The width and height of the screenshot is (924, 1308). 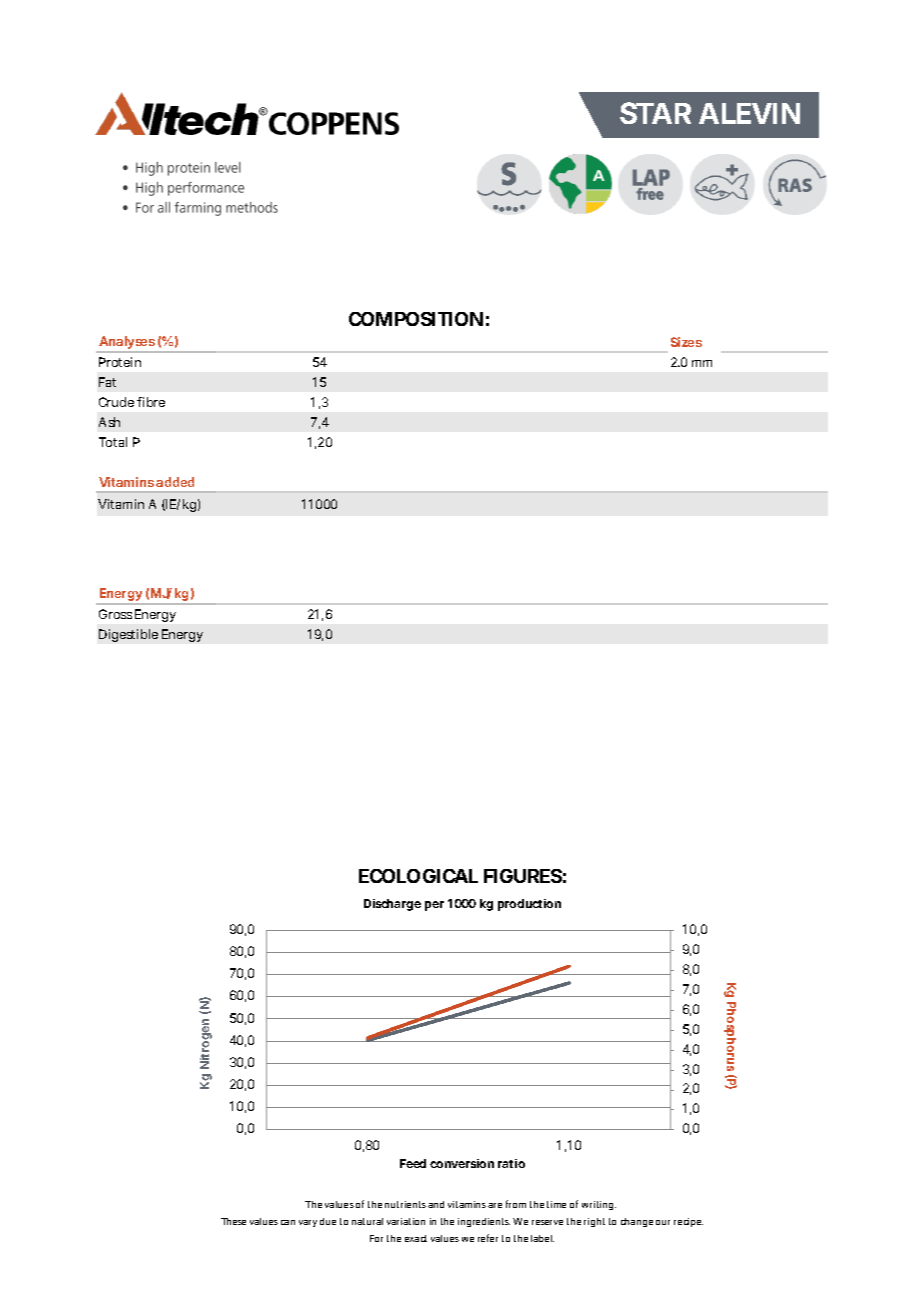 What do you see at coordinates (115, 614) in the screenshot?
I see `Gross` at bounding box center [115, 614].
